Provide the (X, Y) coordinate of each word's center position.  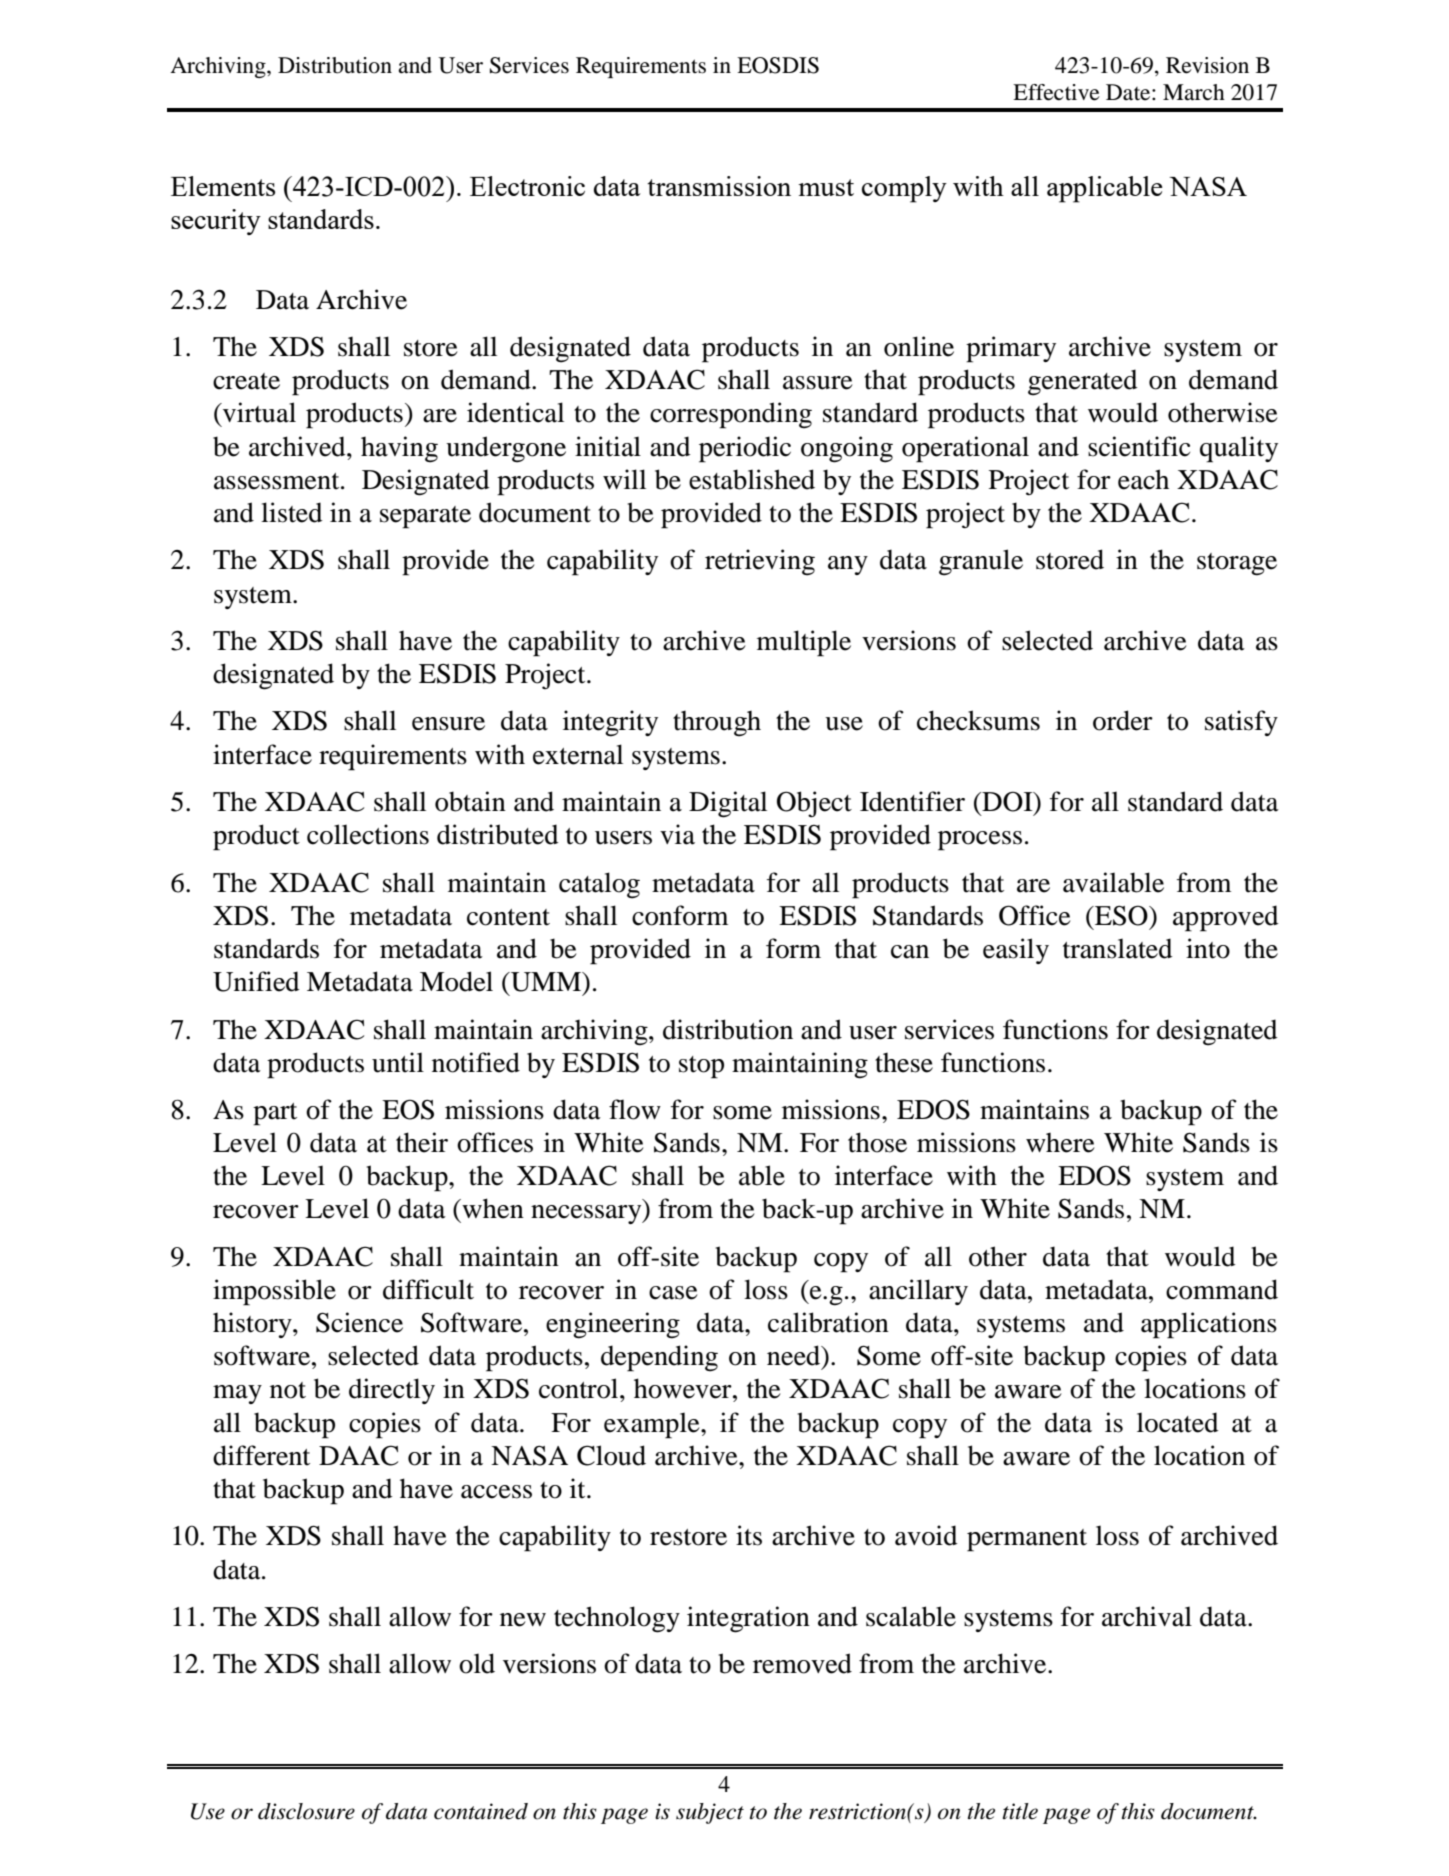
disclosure (306, 1811)
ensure (448, 724)
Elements (223, 186)
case (673, 1293)
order (1123, 720)
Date (1129, 92)
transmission (719, 186)
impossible (274, 1292)
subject (710, 1813)
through (717, 724)
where (1060, 1143)
